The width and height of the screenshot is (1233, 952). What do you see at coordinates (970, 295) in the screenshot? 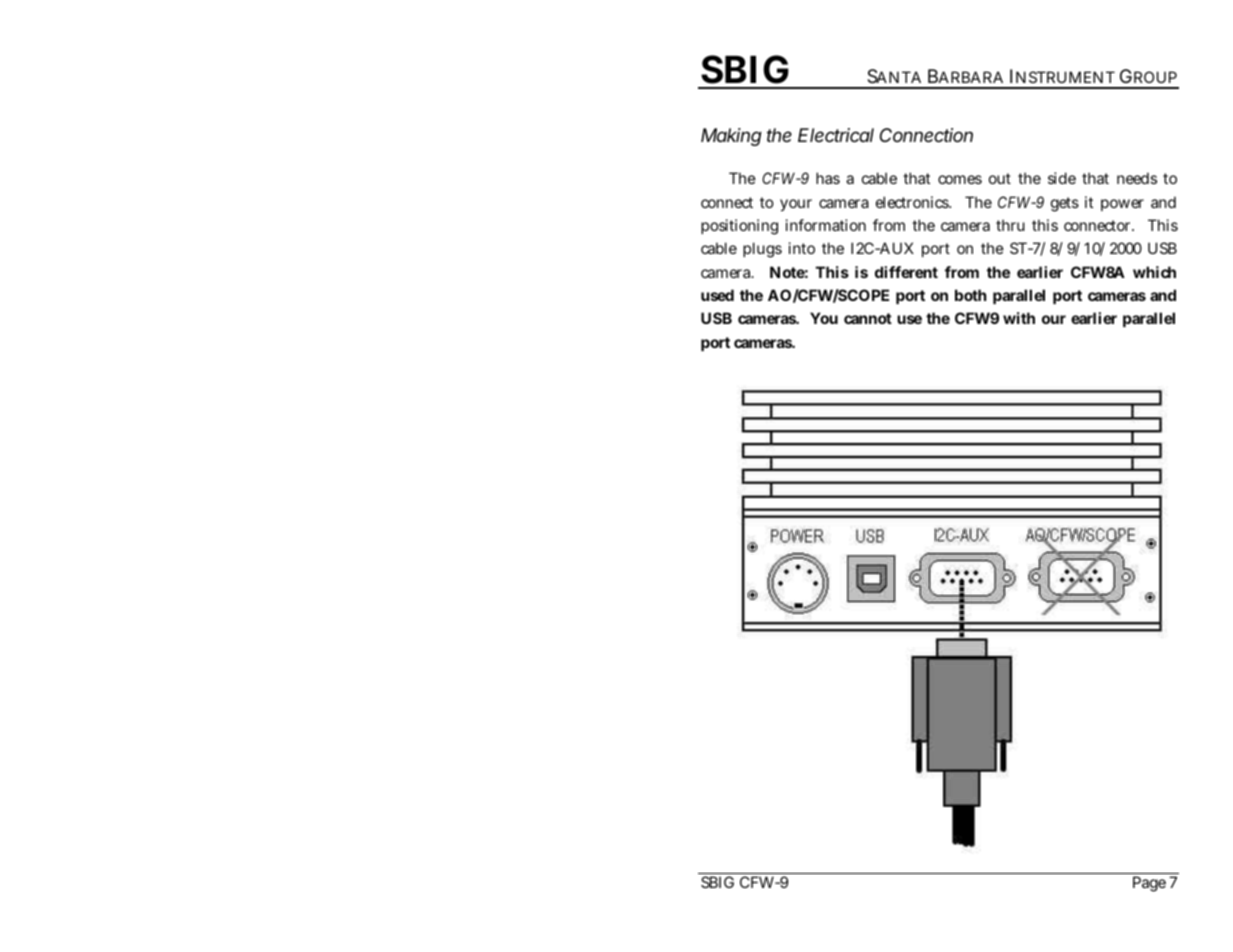
I see `both` at bounding box center [970, 295].
